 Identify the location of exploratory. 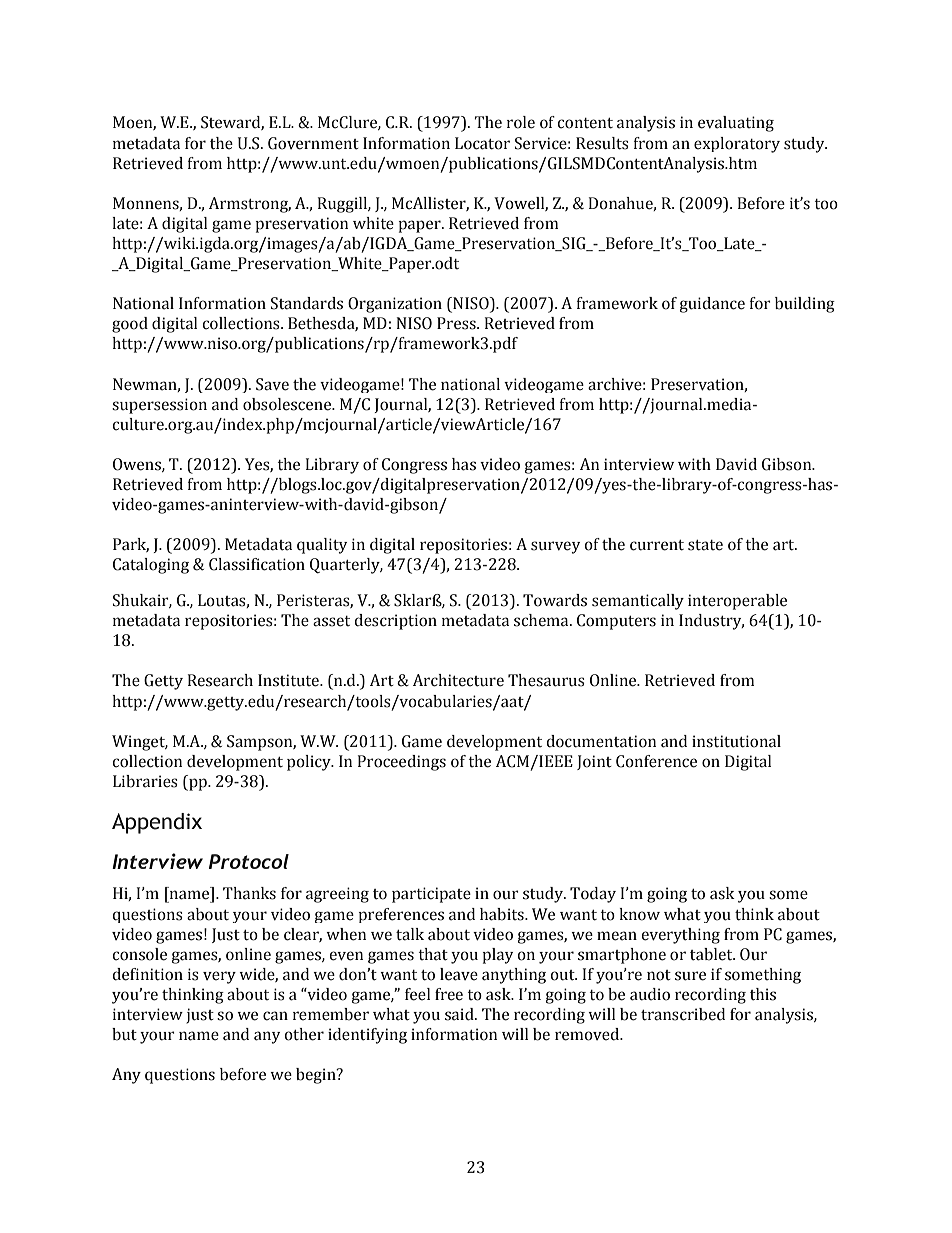
(737, 145).
